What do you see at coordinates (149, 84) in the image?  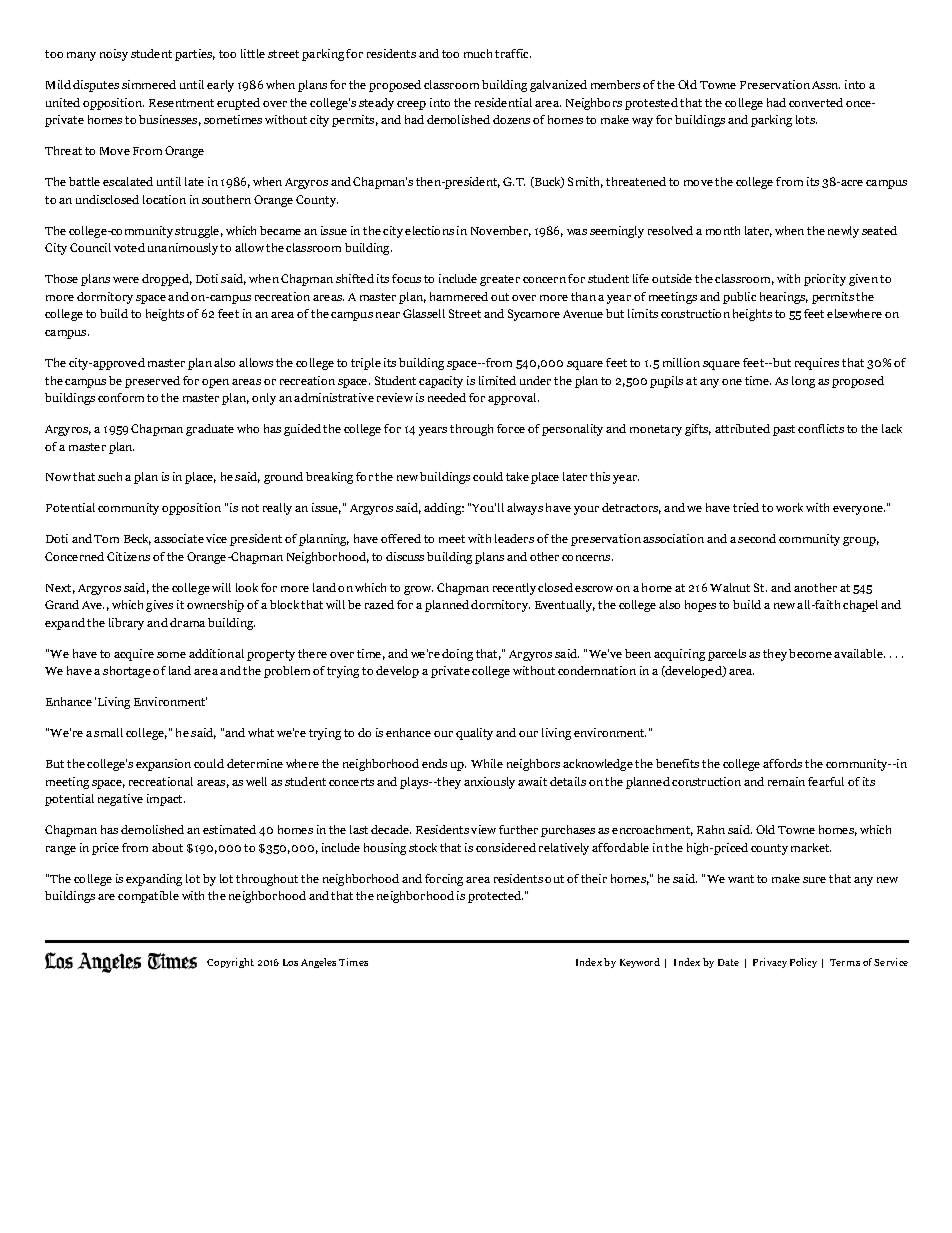 I see `simmered` at bounding box center [149, 84].
